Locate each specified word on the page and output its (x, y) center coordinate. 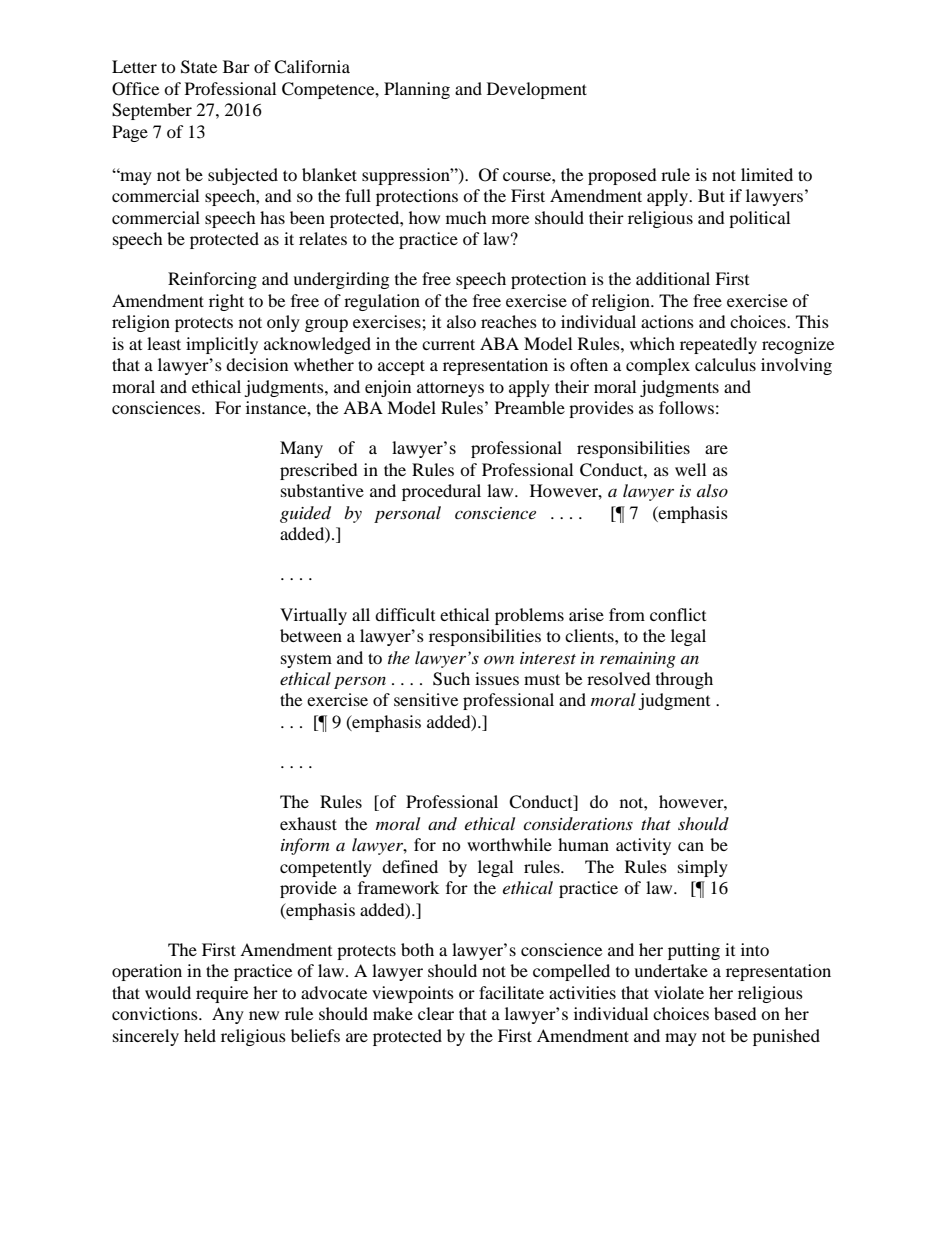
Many (301, 449)
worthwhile (509, 844)
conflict (678, 614)
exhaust (308, 823)
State (199, 67)
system (306, 660)
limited (767, 174)
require (222, 994)
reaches (509, 321)
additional (673, 278)
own (499, 659)
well (690, 469)
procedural (441, 492)
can (691, 846)
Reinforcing (212, 280)
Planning (417, 90)
